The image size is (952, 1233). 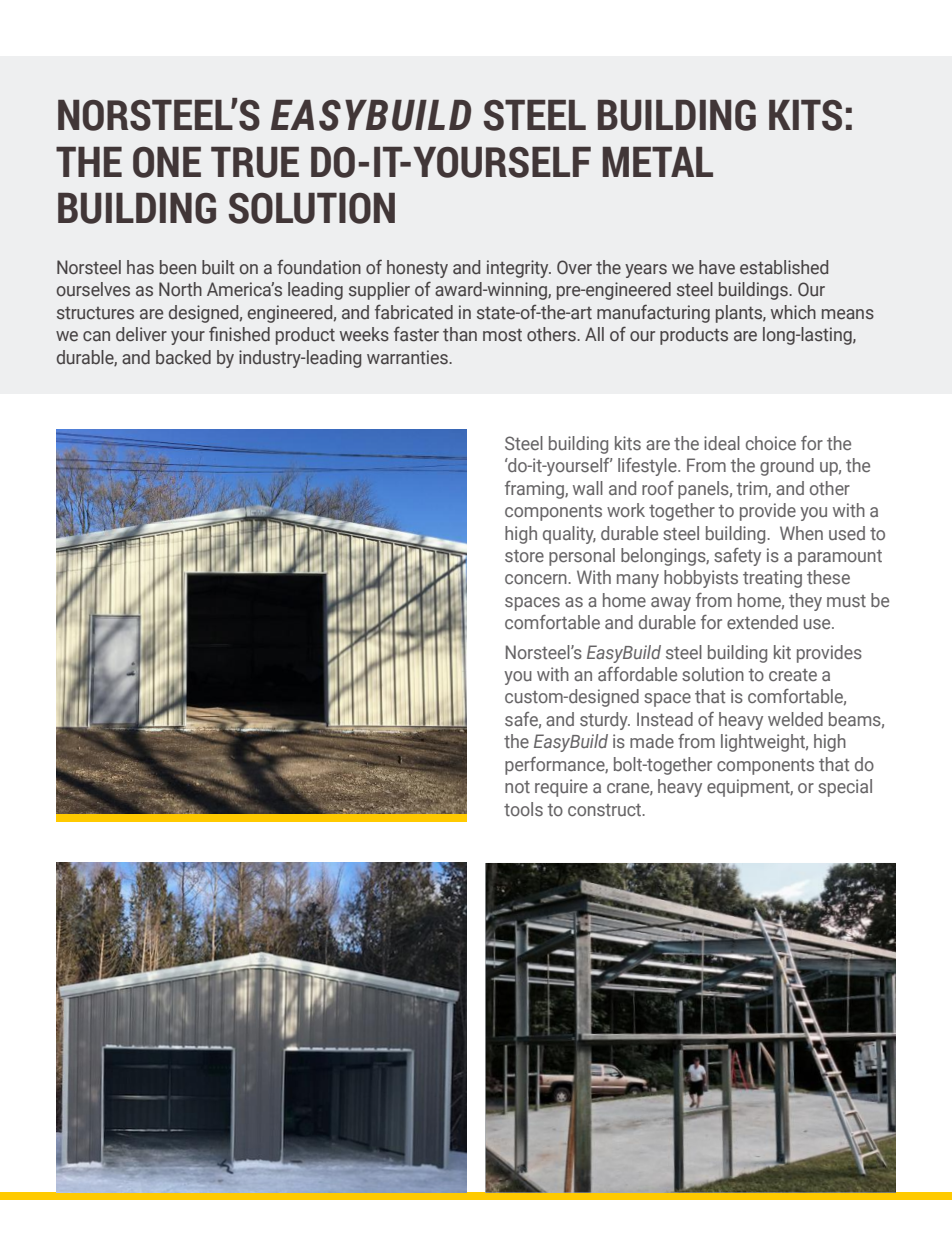 I want to click on framing, so click(x=535, y=490).
